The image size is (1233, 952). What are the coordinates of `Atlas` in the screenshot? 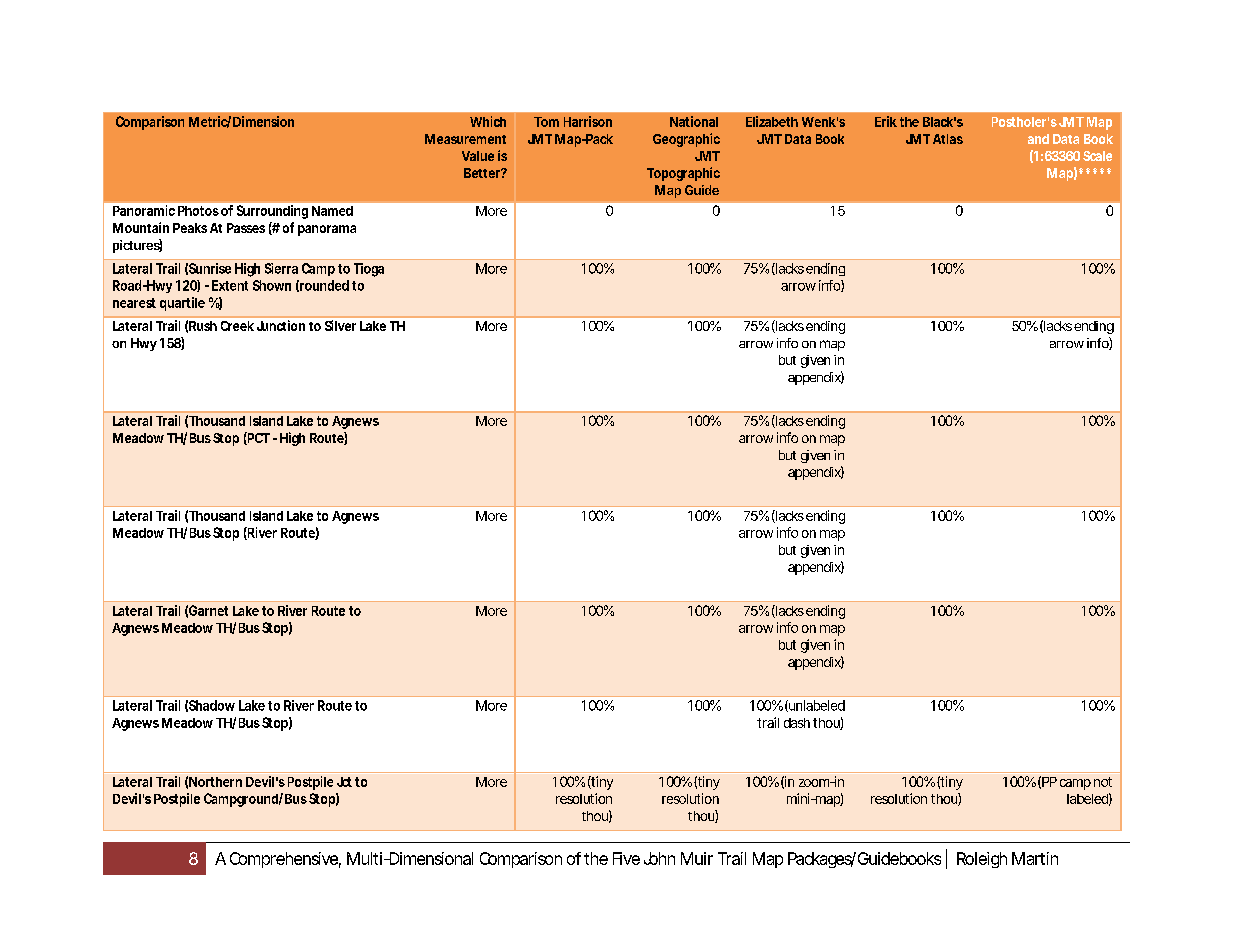 It's located at (948, 139).
